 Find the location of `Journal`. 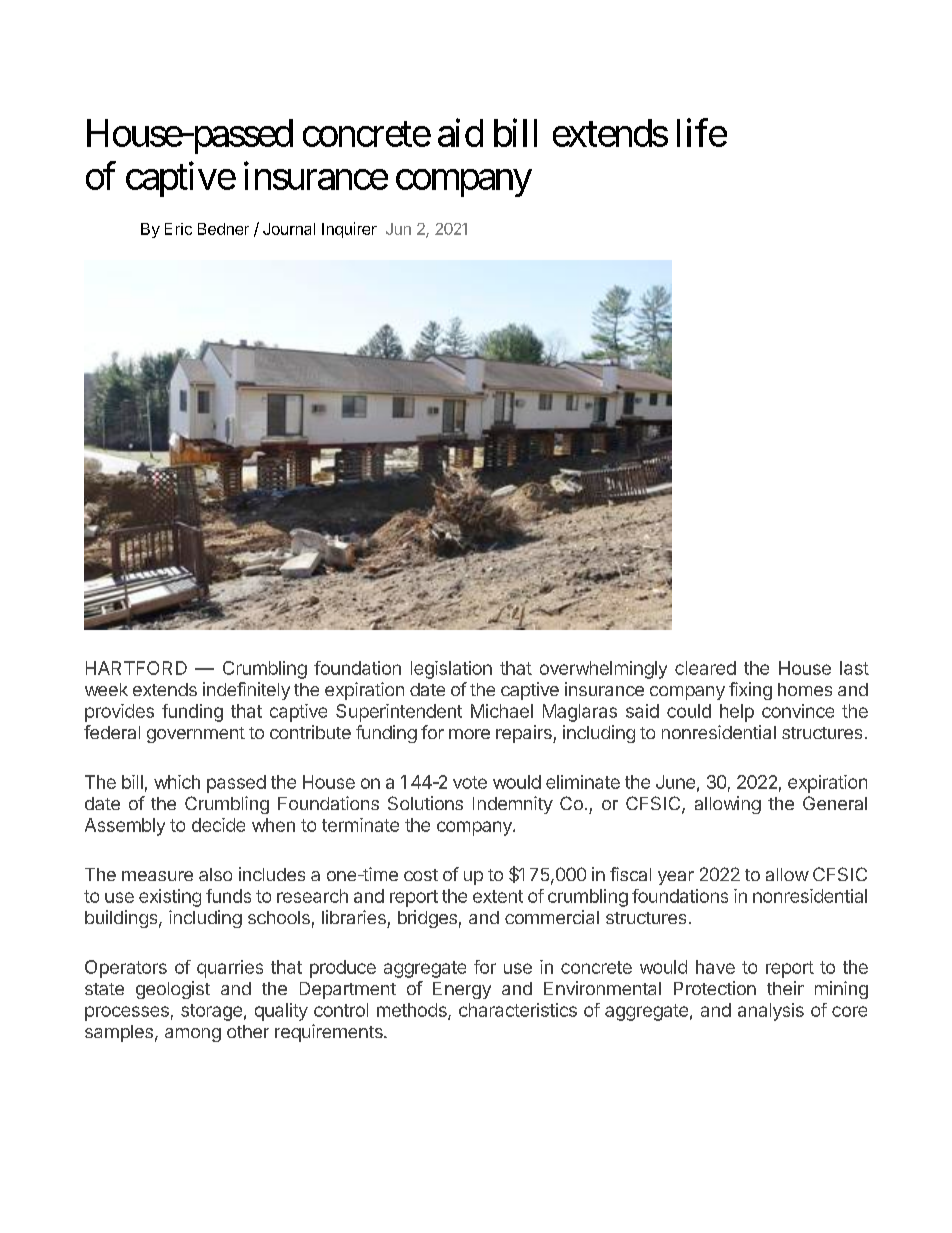

Journal is located at coordinates (289, 229).
